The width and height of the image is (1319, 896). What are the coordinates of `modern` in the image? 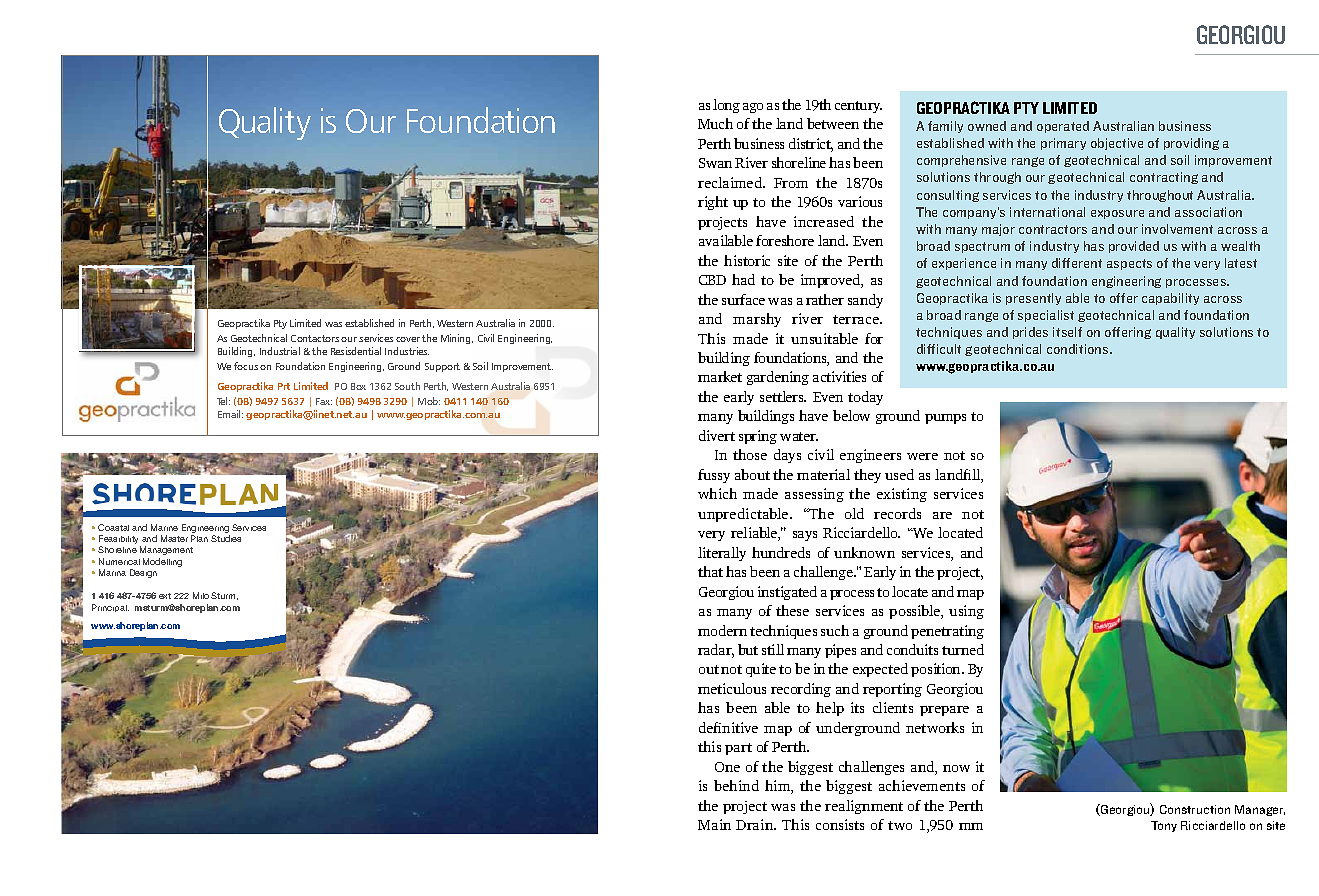 It's located at (722, 630).
